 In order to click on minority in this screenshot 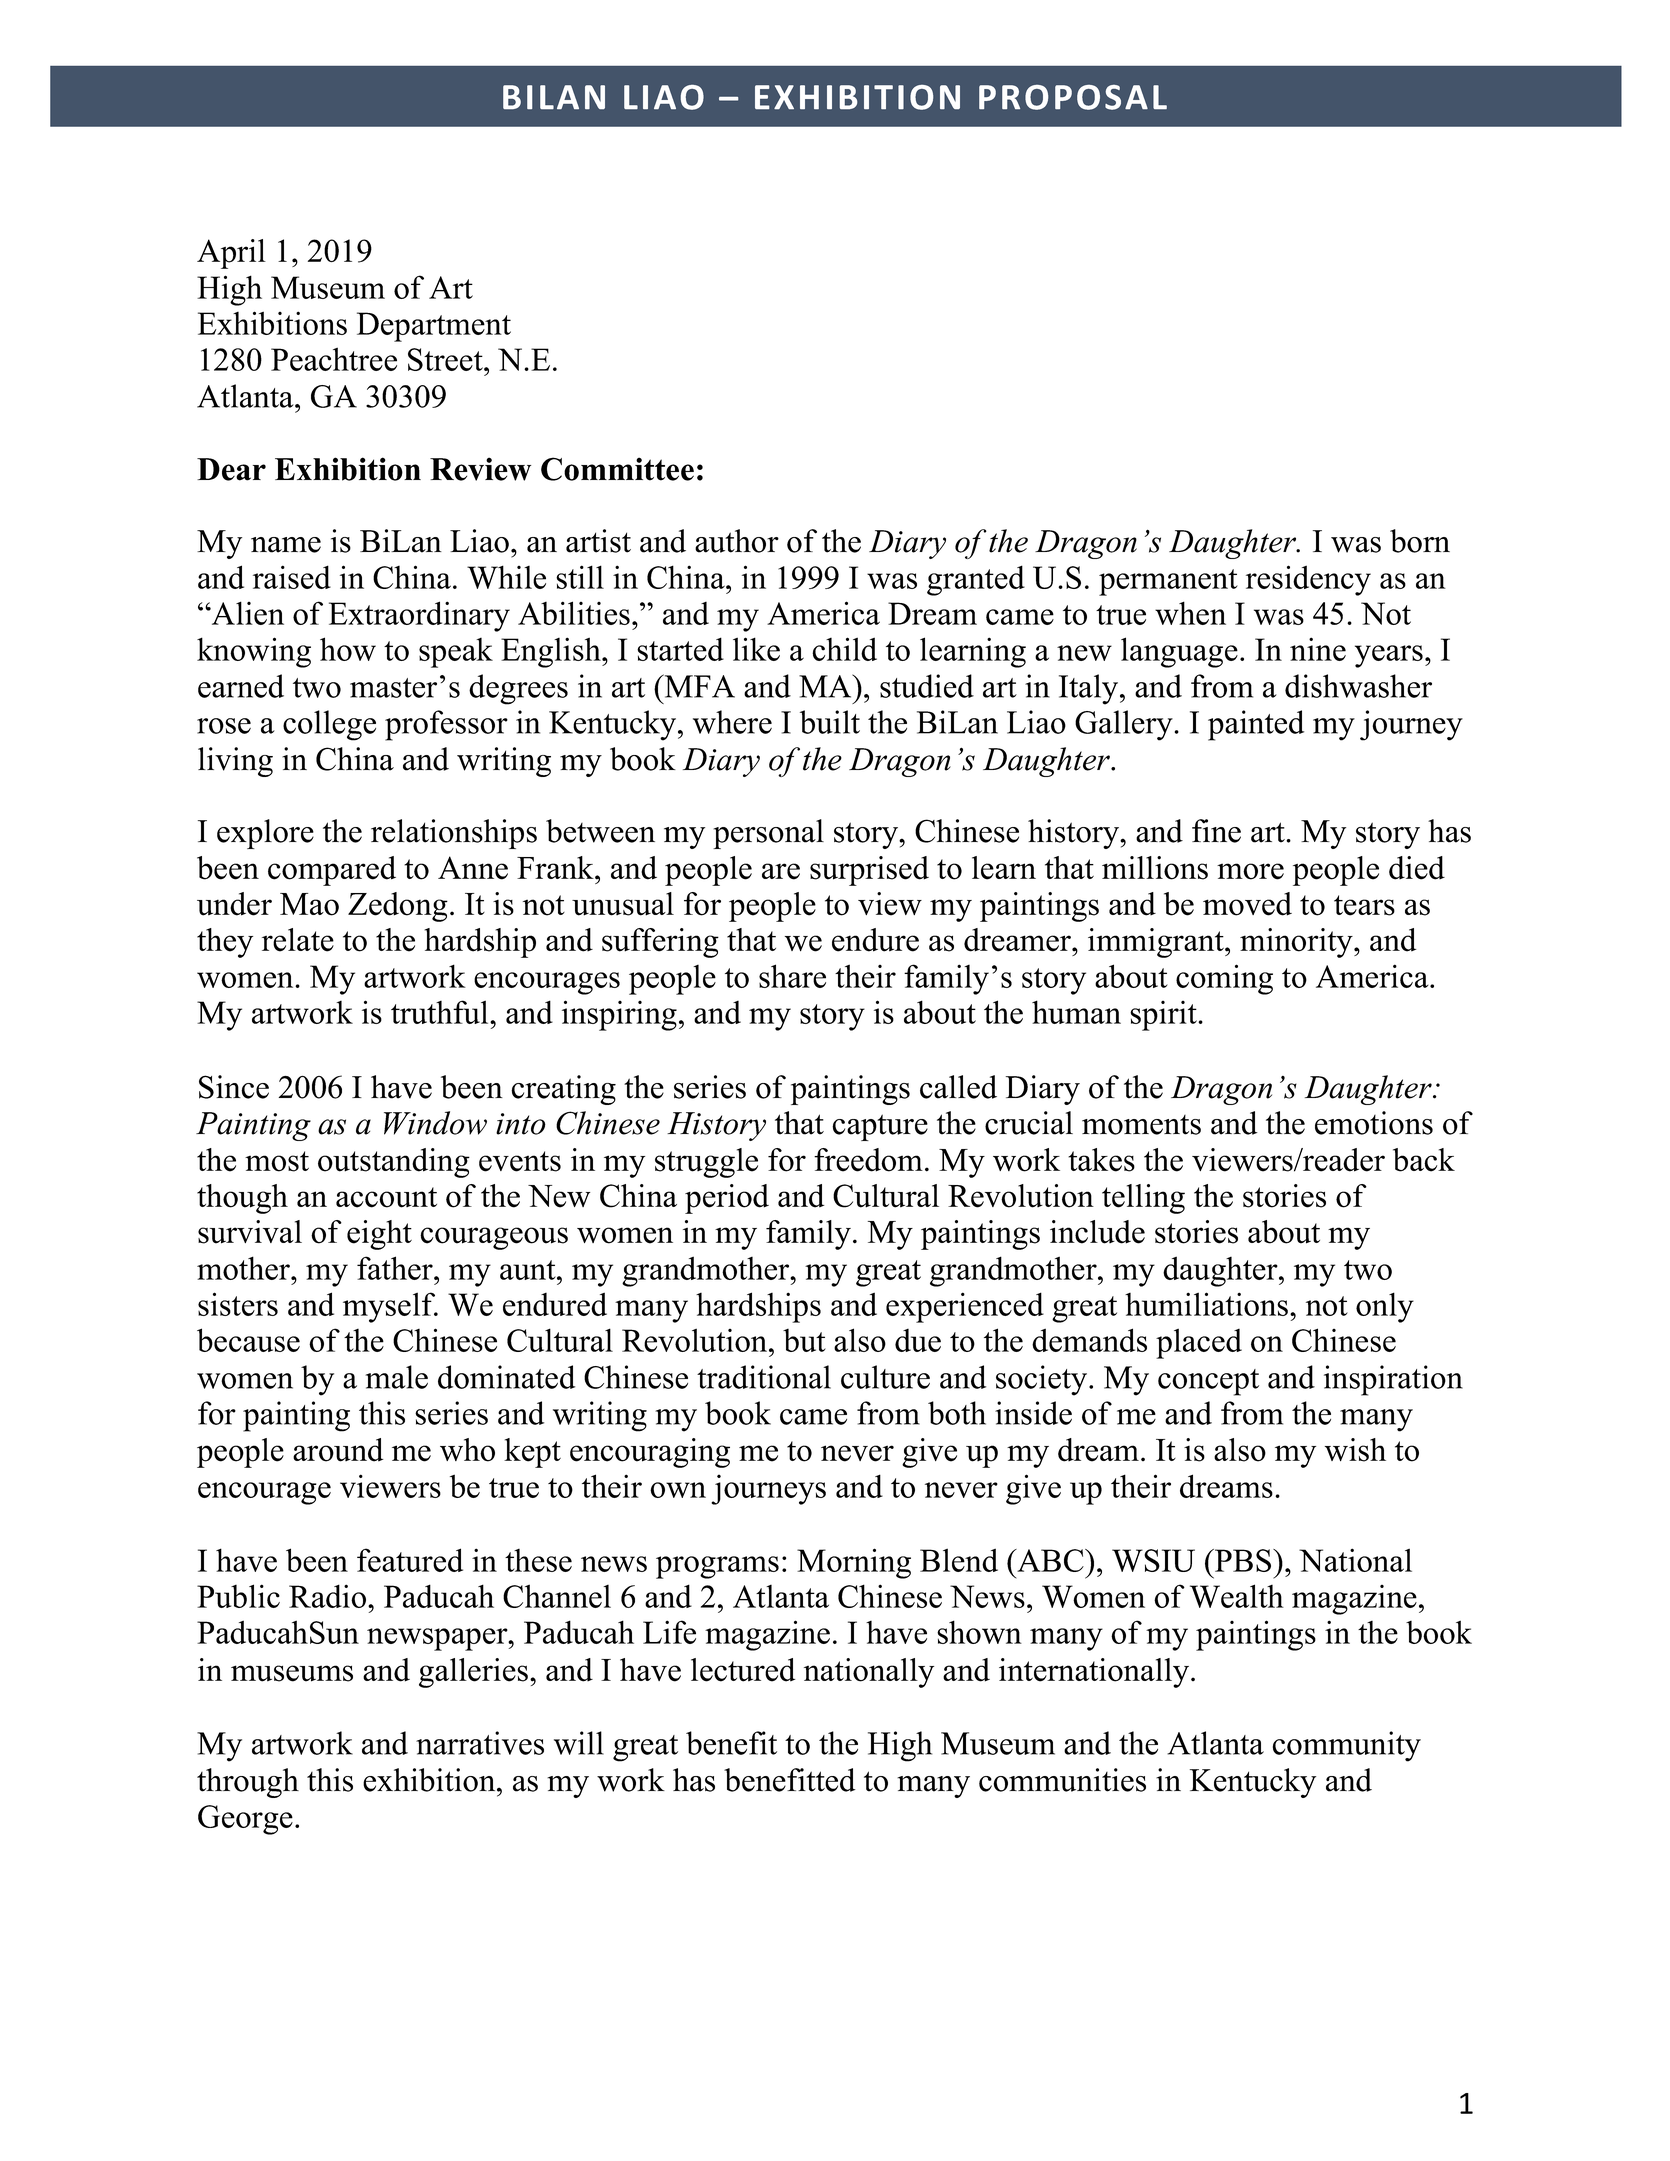, I will do `click(1297, 943)`.
